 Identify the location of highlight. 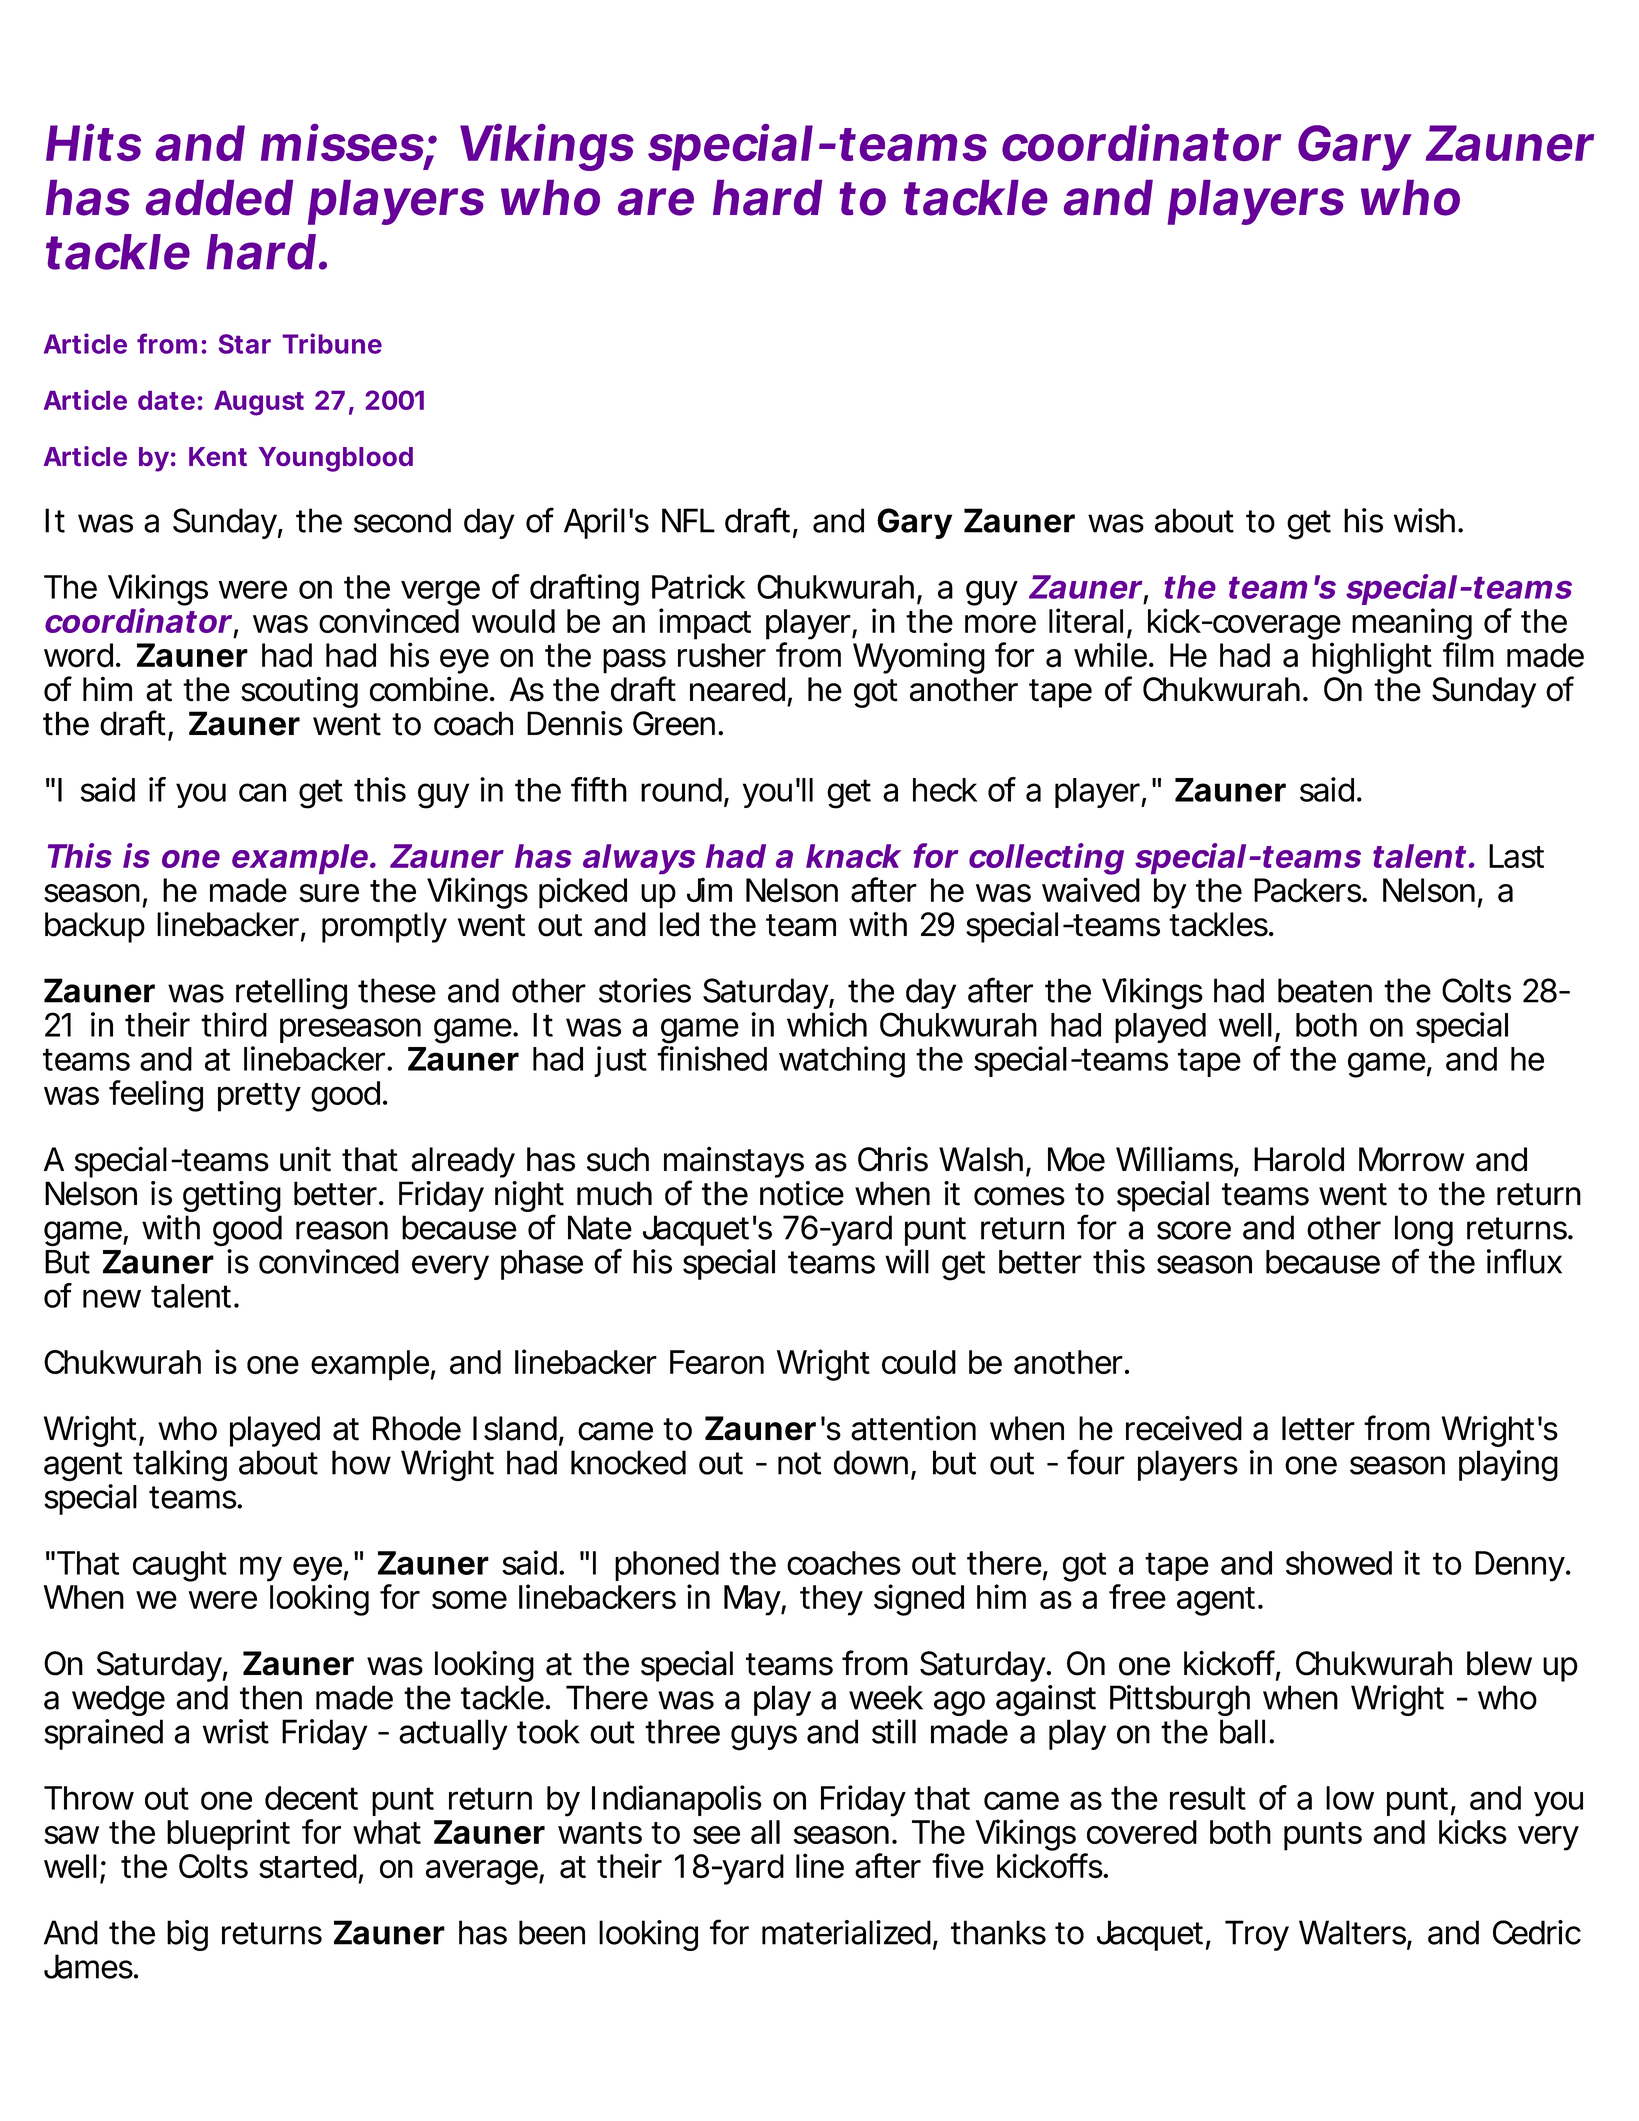
(1372, 658).
